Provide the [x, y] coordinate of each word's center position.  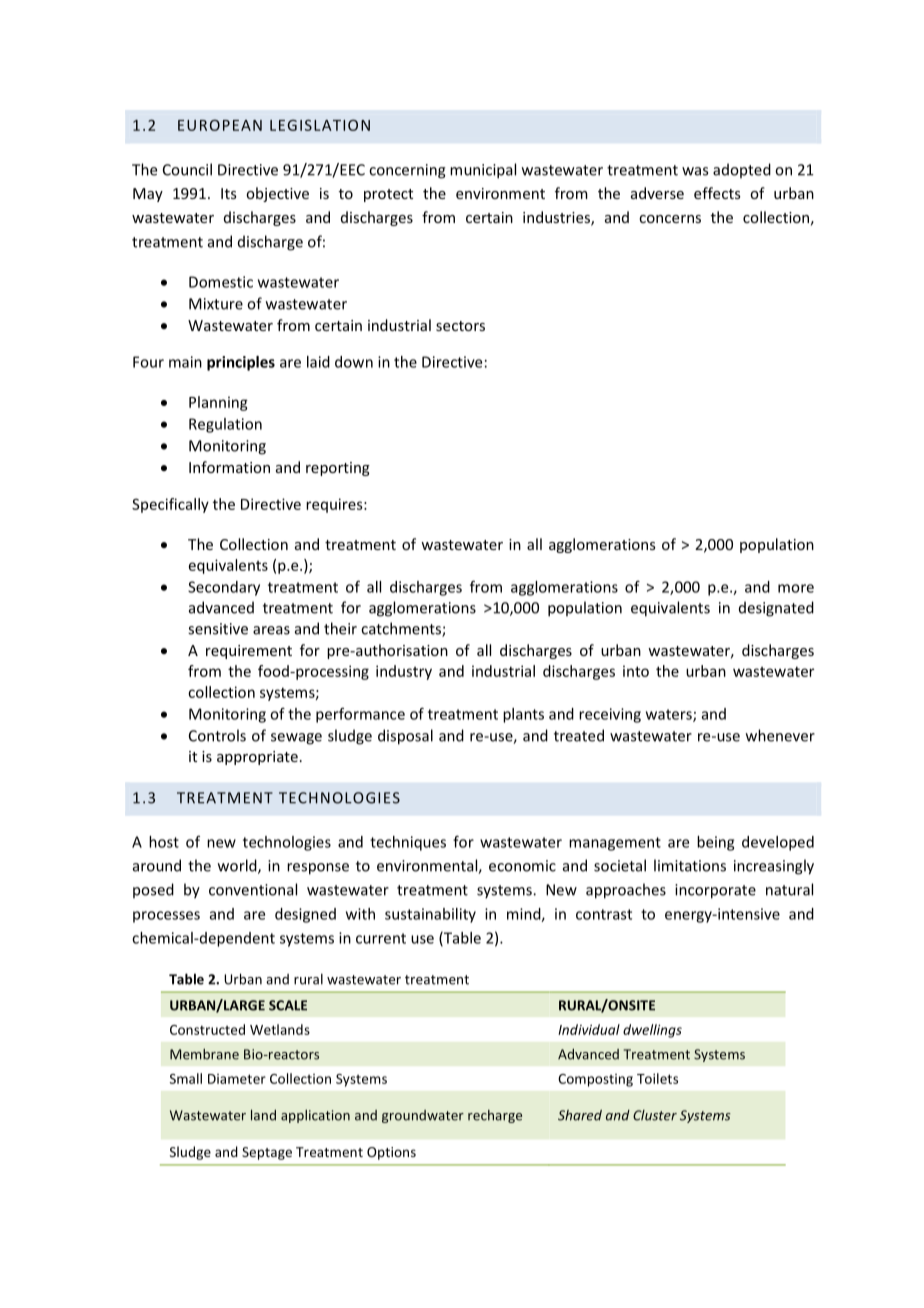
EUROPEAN [220, 125]
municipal [483, 171]
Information [229, 467]
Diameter [237, 1079]
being [715, 843]
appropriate [257, 758]
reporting [338, 469]
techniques [408, 843]
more [796, 588]
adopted [742, 170]
